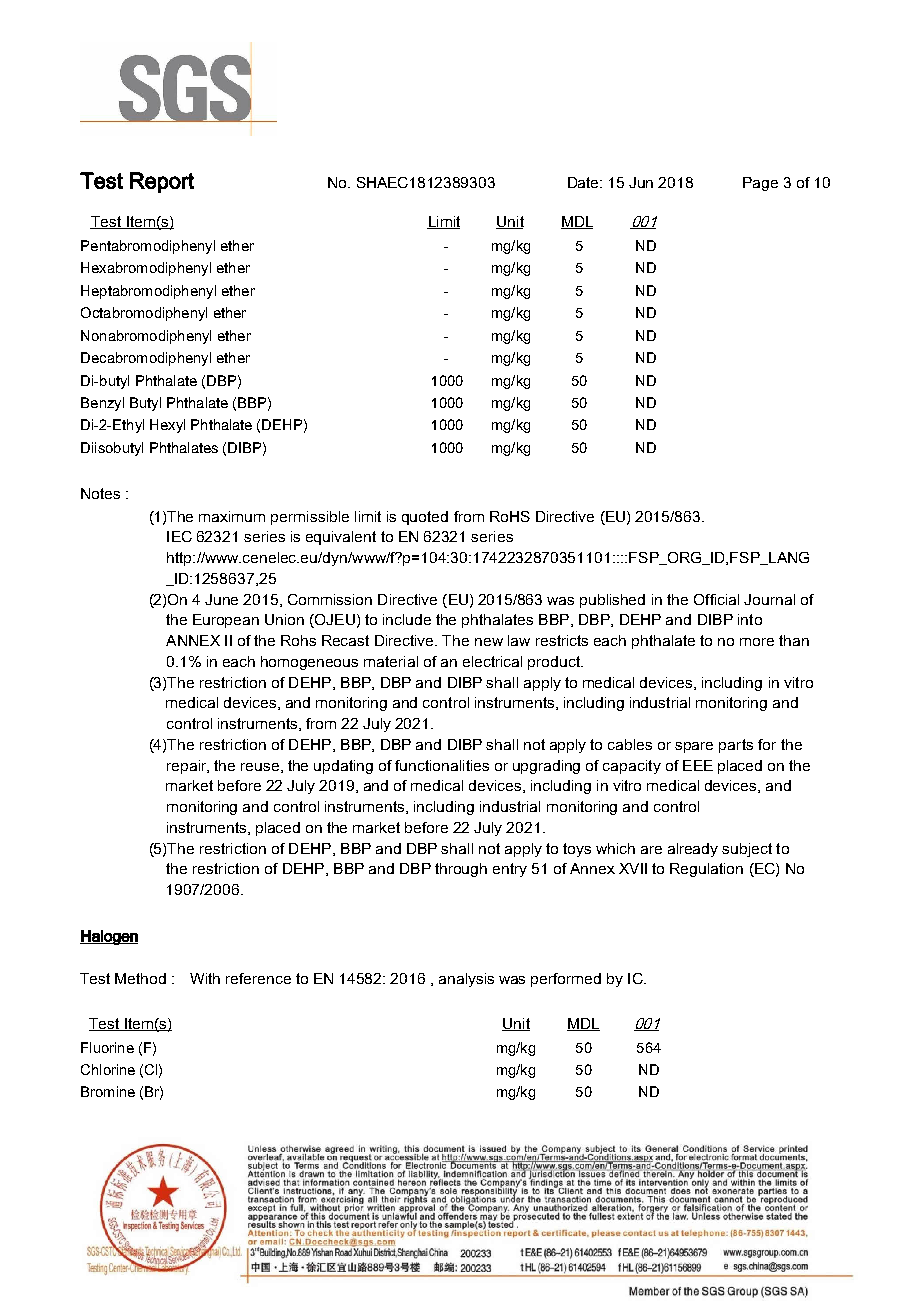 The image size is (924, 1307). What do you see at coordinates (309, 663) in the document?
I see `homogeneous` at bounding box center [309, 663].
